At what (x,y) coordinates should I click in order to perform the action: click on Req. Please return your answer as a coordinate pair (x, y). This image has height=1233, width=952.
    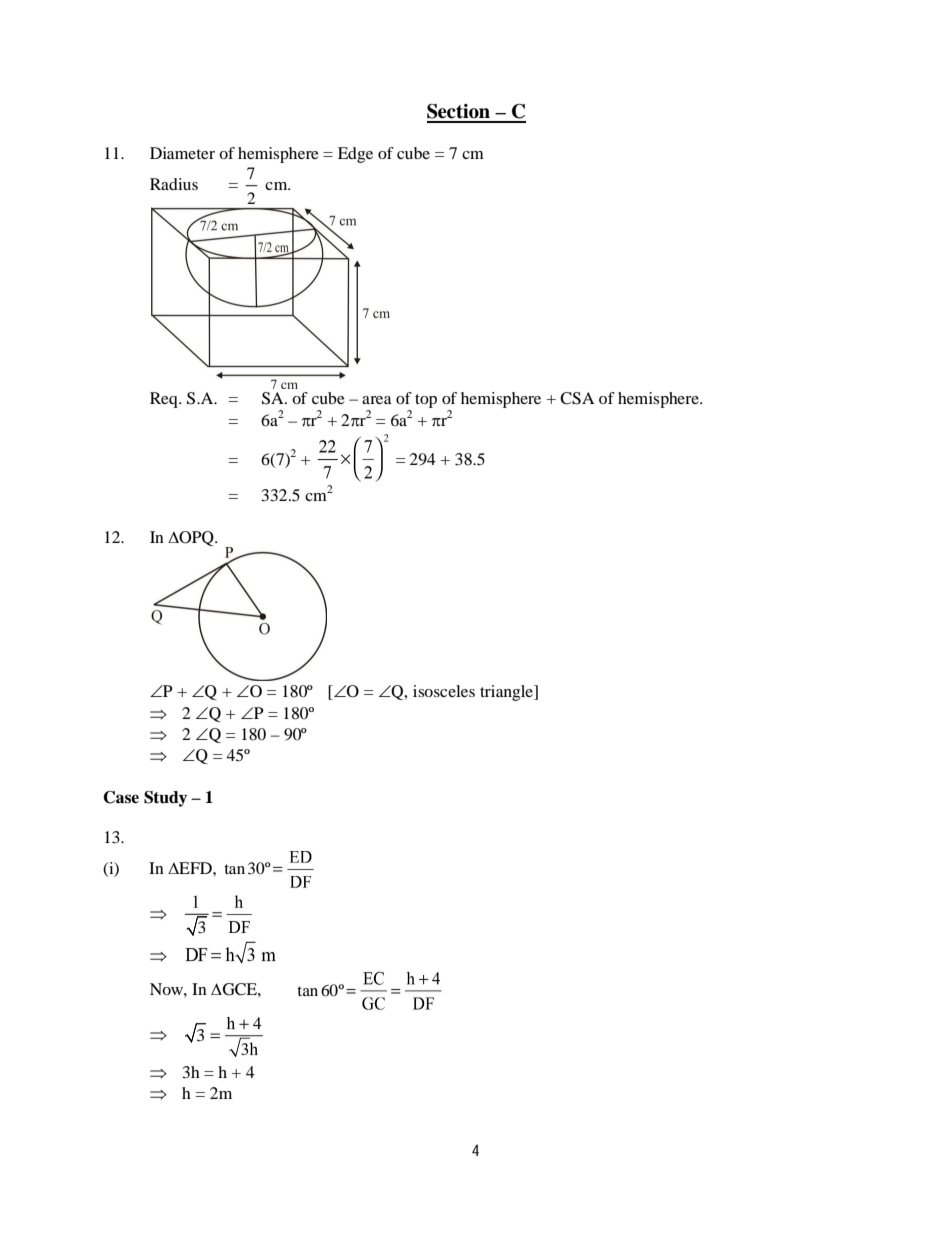
    Looking at the image, I should click on (165, 400).
